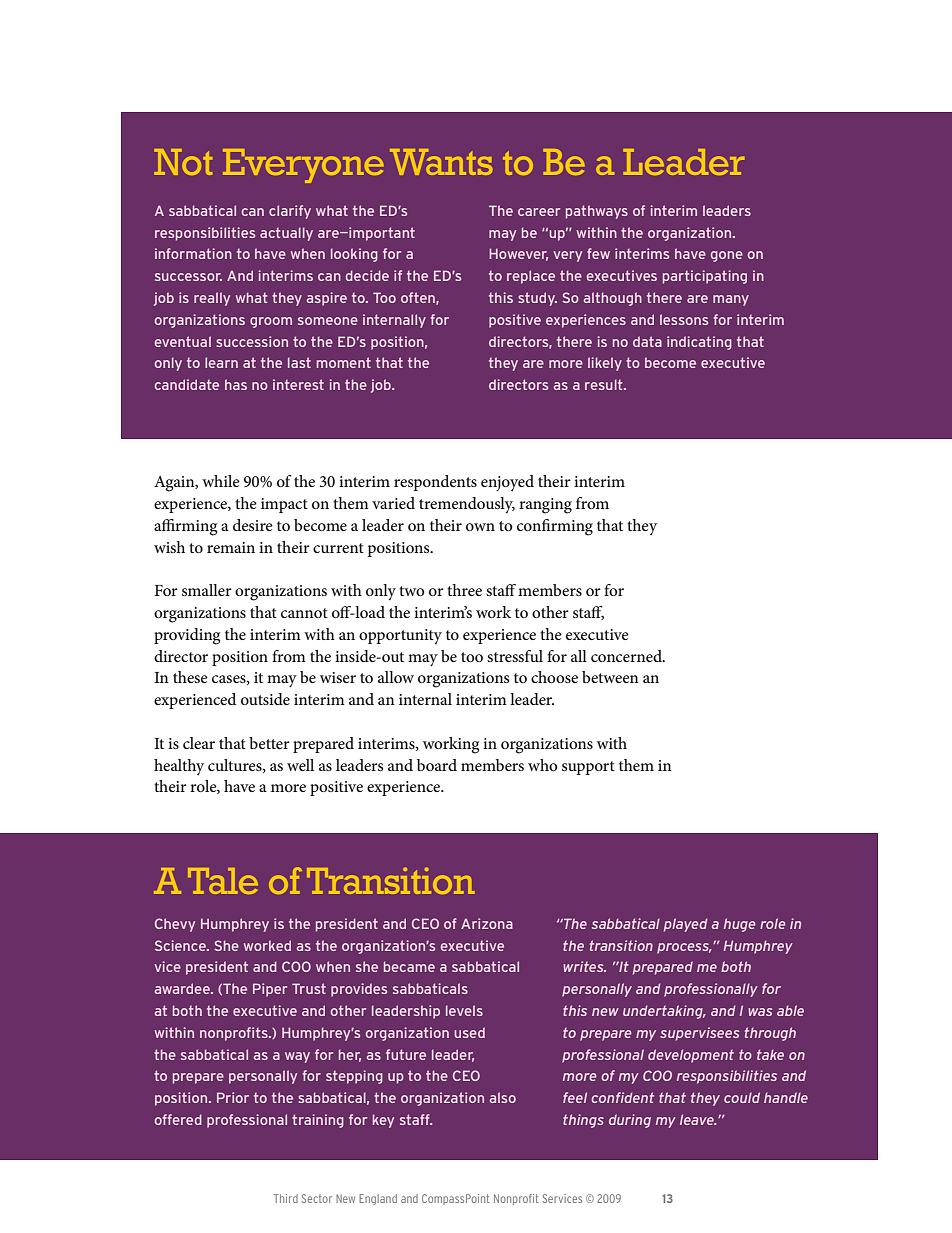 The width and height of the screenshot is (952, 1233). What do you see at coordinates (290, 212) in the screenshot?
I see `clarify` at bounding box center [290, 212].
